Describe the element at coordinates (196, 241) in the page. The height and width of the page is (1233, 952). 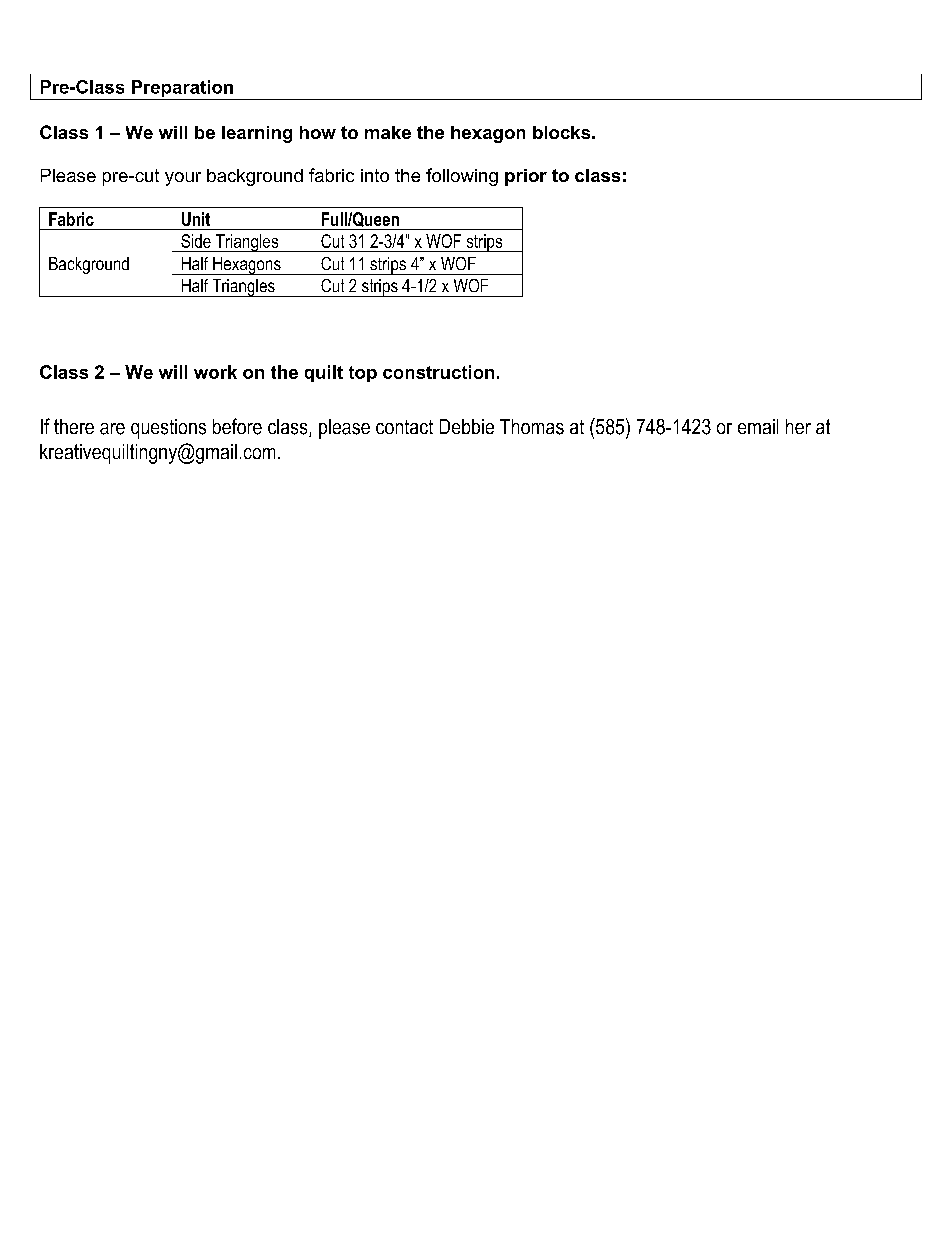
I see `Side` at that location.
